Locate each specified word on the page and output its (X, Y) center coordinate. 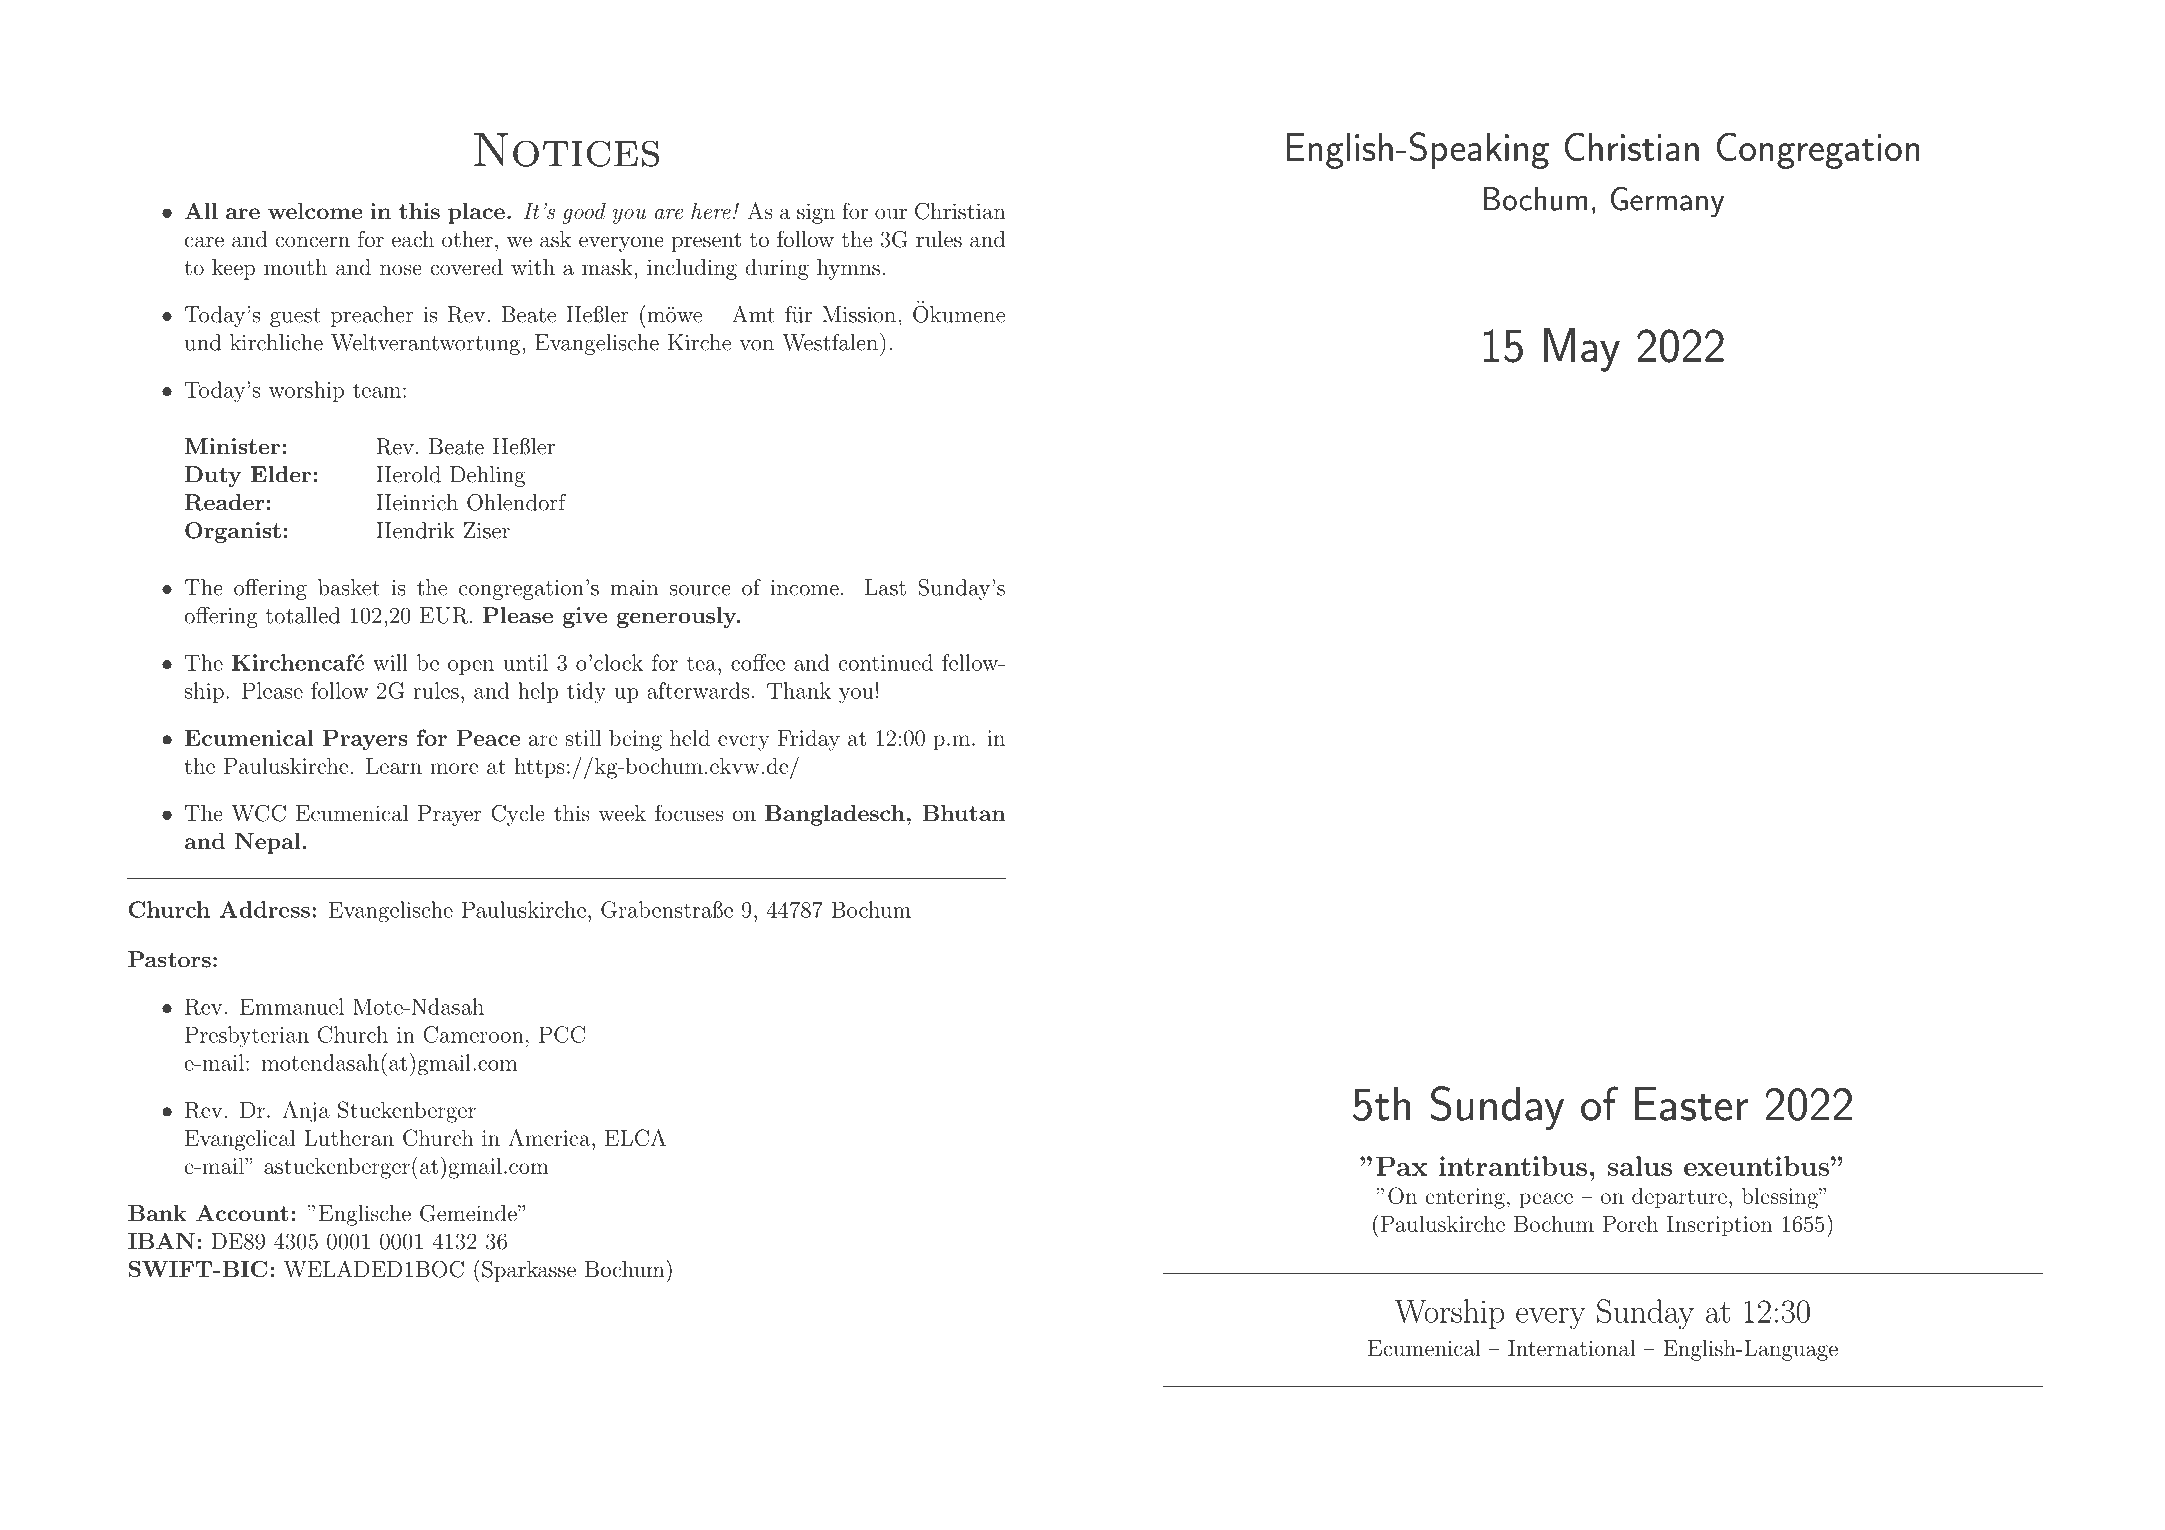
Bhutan (963, 813)
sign (816, 213)
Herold (408, 474)
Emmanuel (292, 1006)
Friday (809, 740)
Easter (1691, 1104)
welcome (315, 211)
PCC (562, 1034)
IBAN (161, 1241)
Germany (1667, 202)
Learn (394, 766)
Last (885, 587)
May (1582, 350)
